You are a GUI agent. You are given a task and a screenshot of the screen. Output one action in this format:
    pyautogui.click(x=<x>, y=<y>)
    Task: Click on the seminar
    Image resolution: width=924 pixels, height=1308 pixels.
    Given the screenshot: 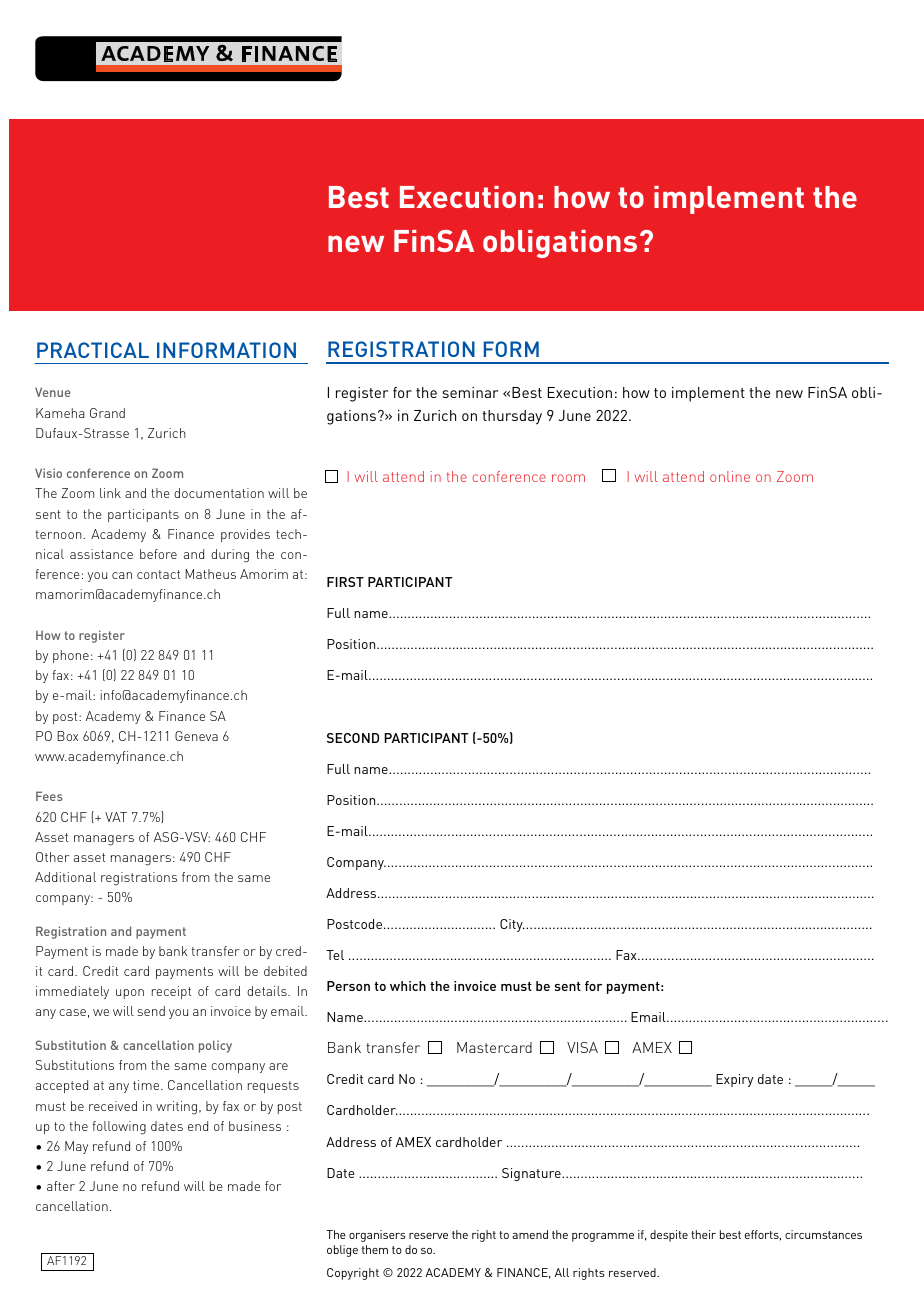 What is the action you would take?
    pyautogui.click(x=470, y=392)
